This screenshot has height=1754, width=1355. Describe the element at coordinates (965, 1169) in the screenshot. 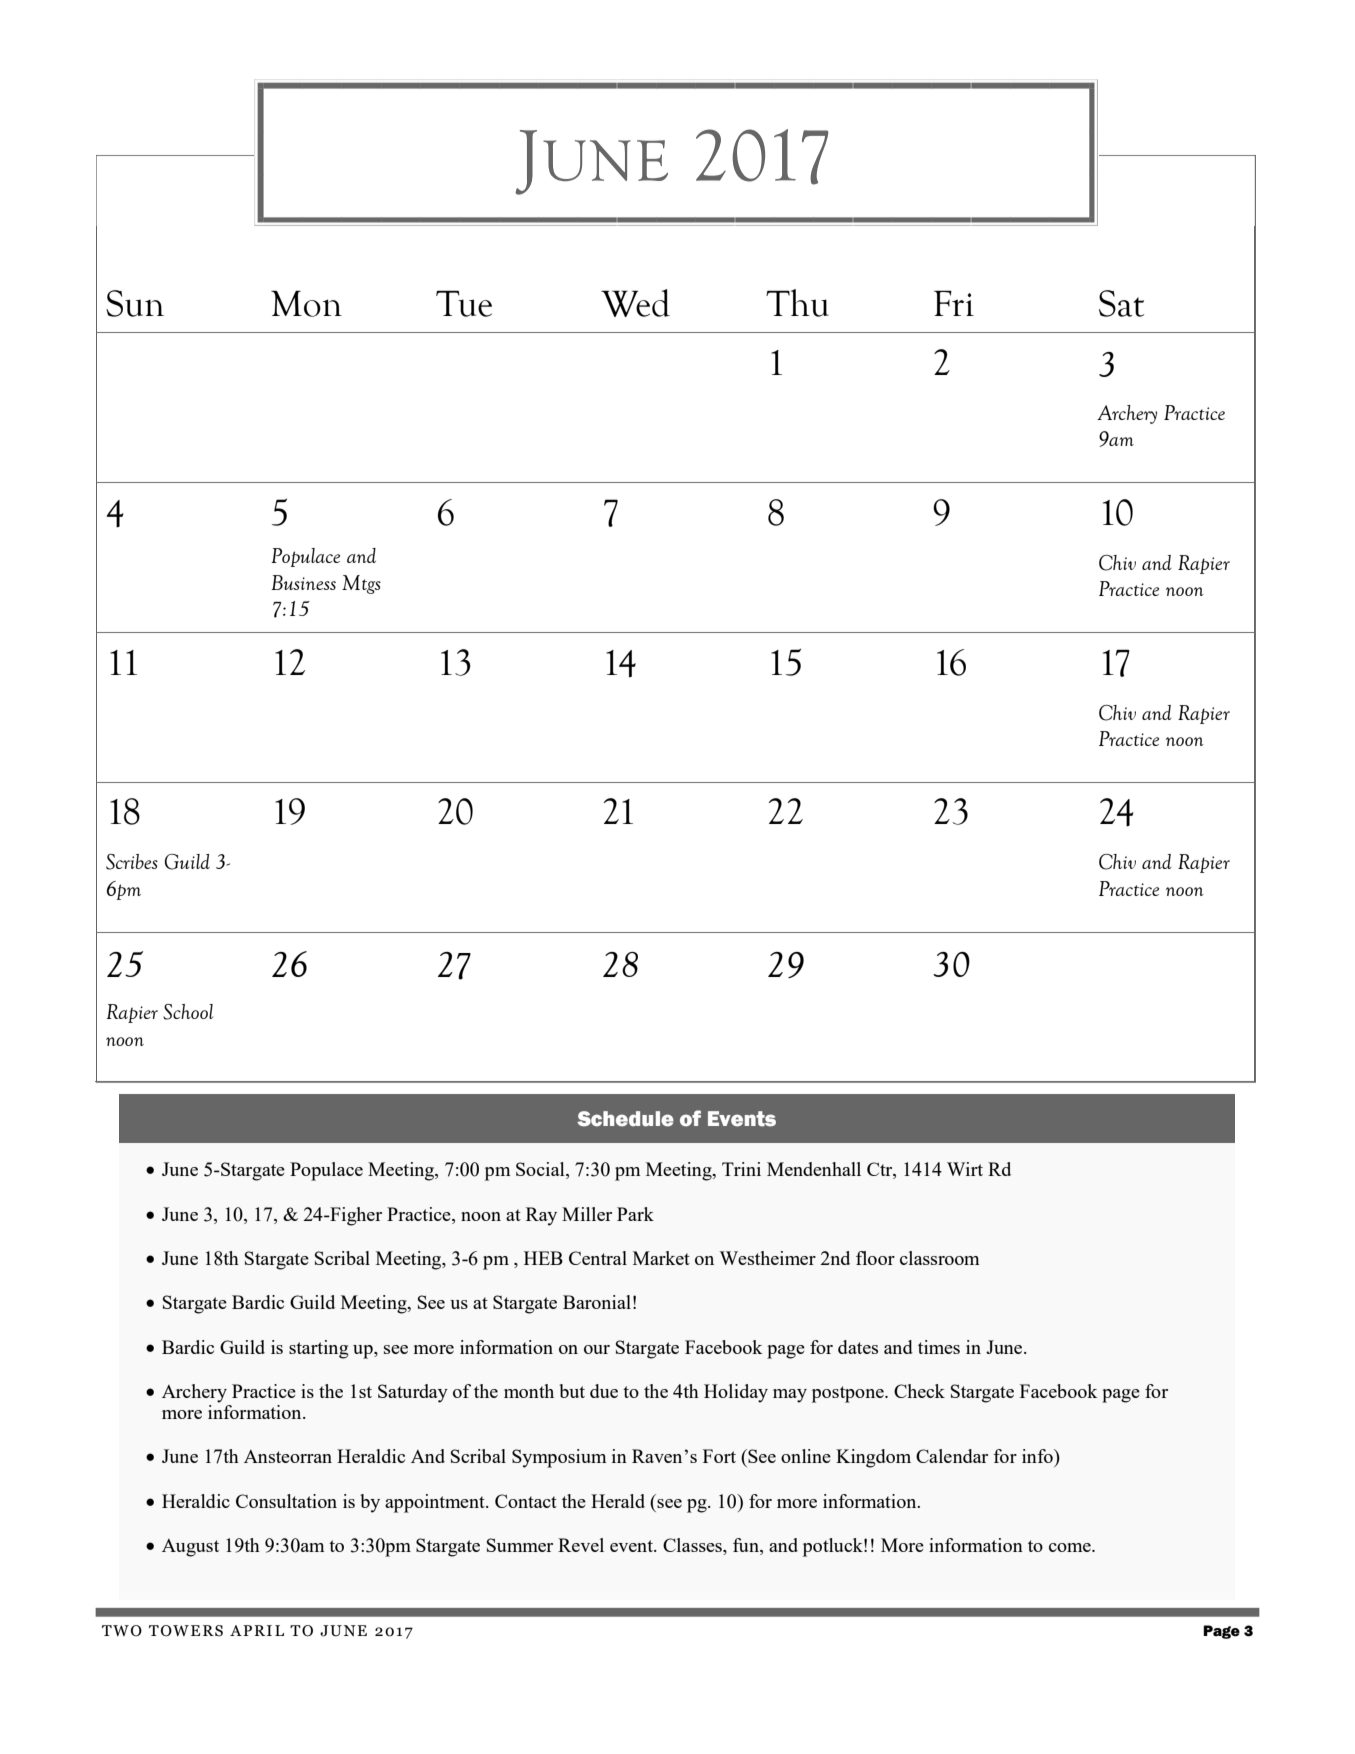

I see `Wirt` at that location.
